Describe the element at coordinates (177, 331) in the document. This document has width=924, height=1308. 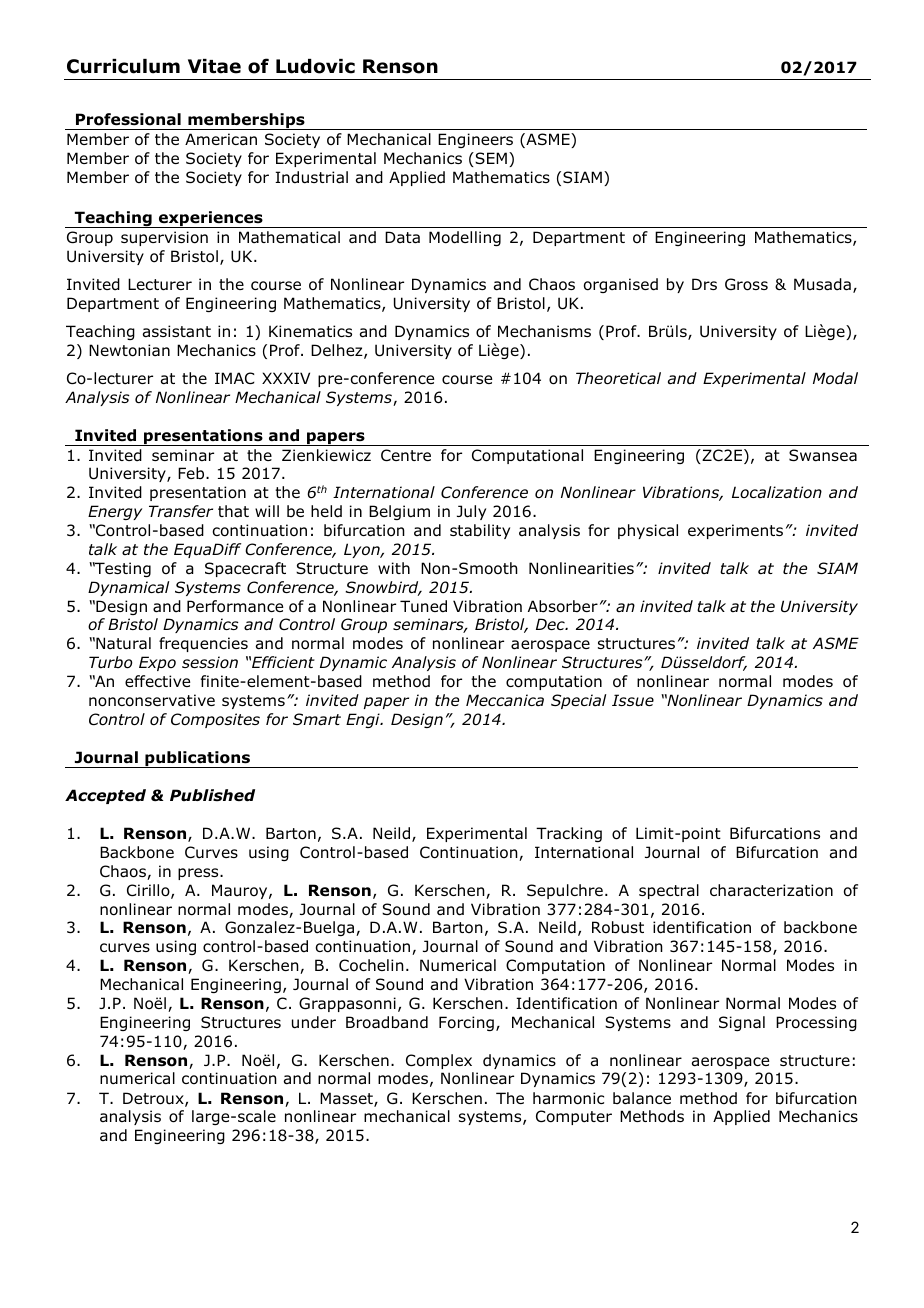
I see `assistant` at that location.
